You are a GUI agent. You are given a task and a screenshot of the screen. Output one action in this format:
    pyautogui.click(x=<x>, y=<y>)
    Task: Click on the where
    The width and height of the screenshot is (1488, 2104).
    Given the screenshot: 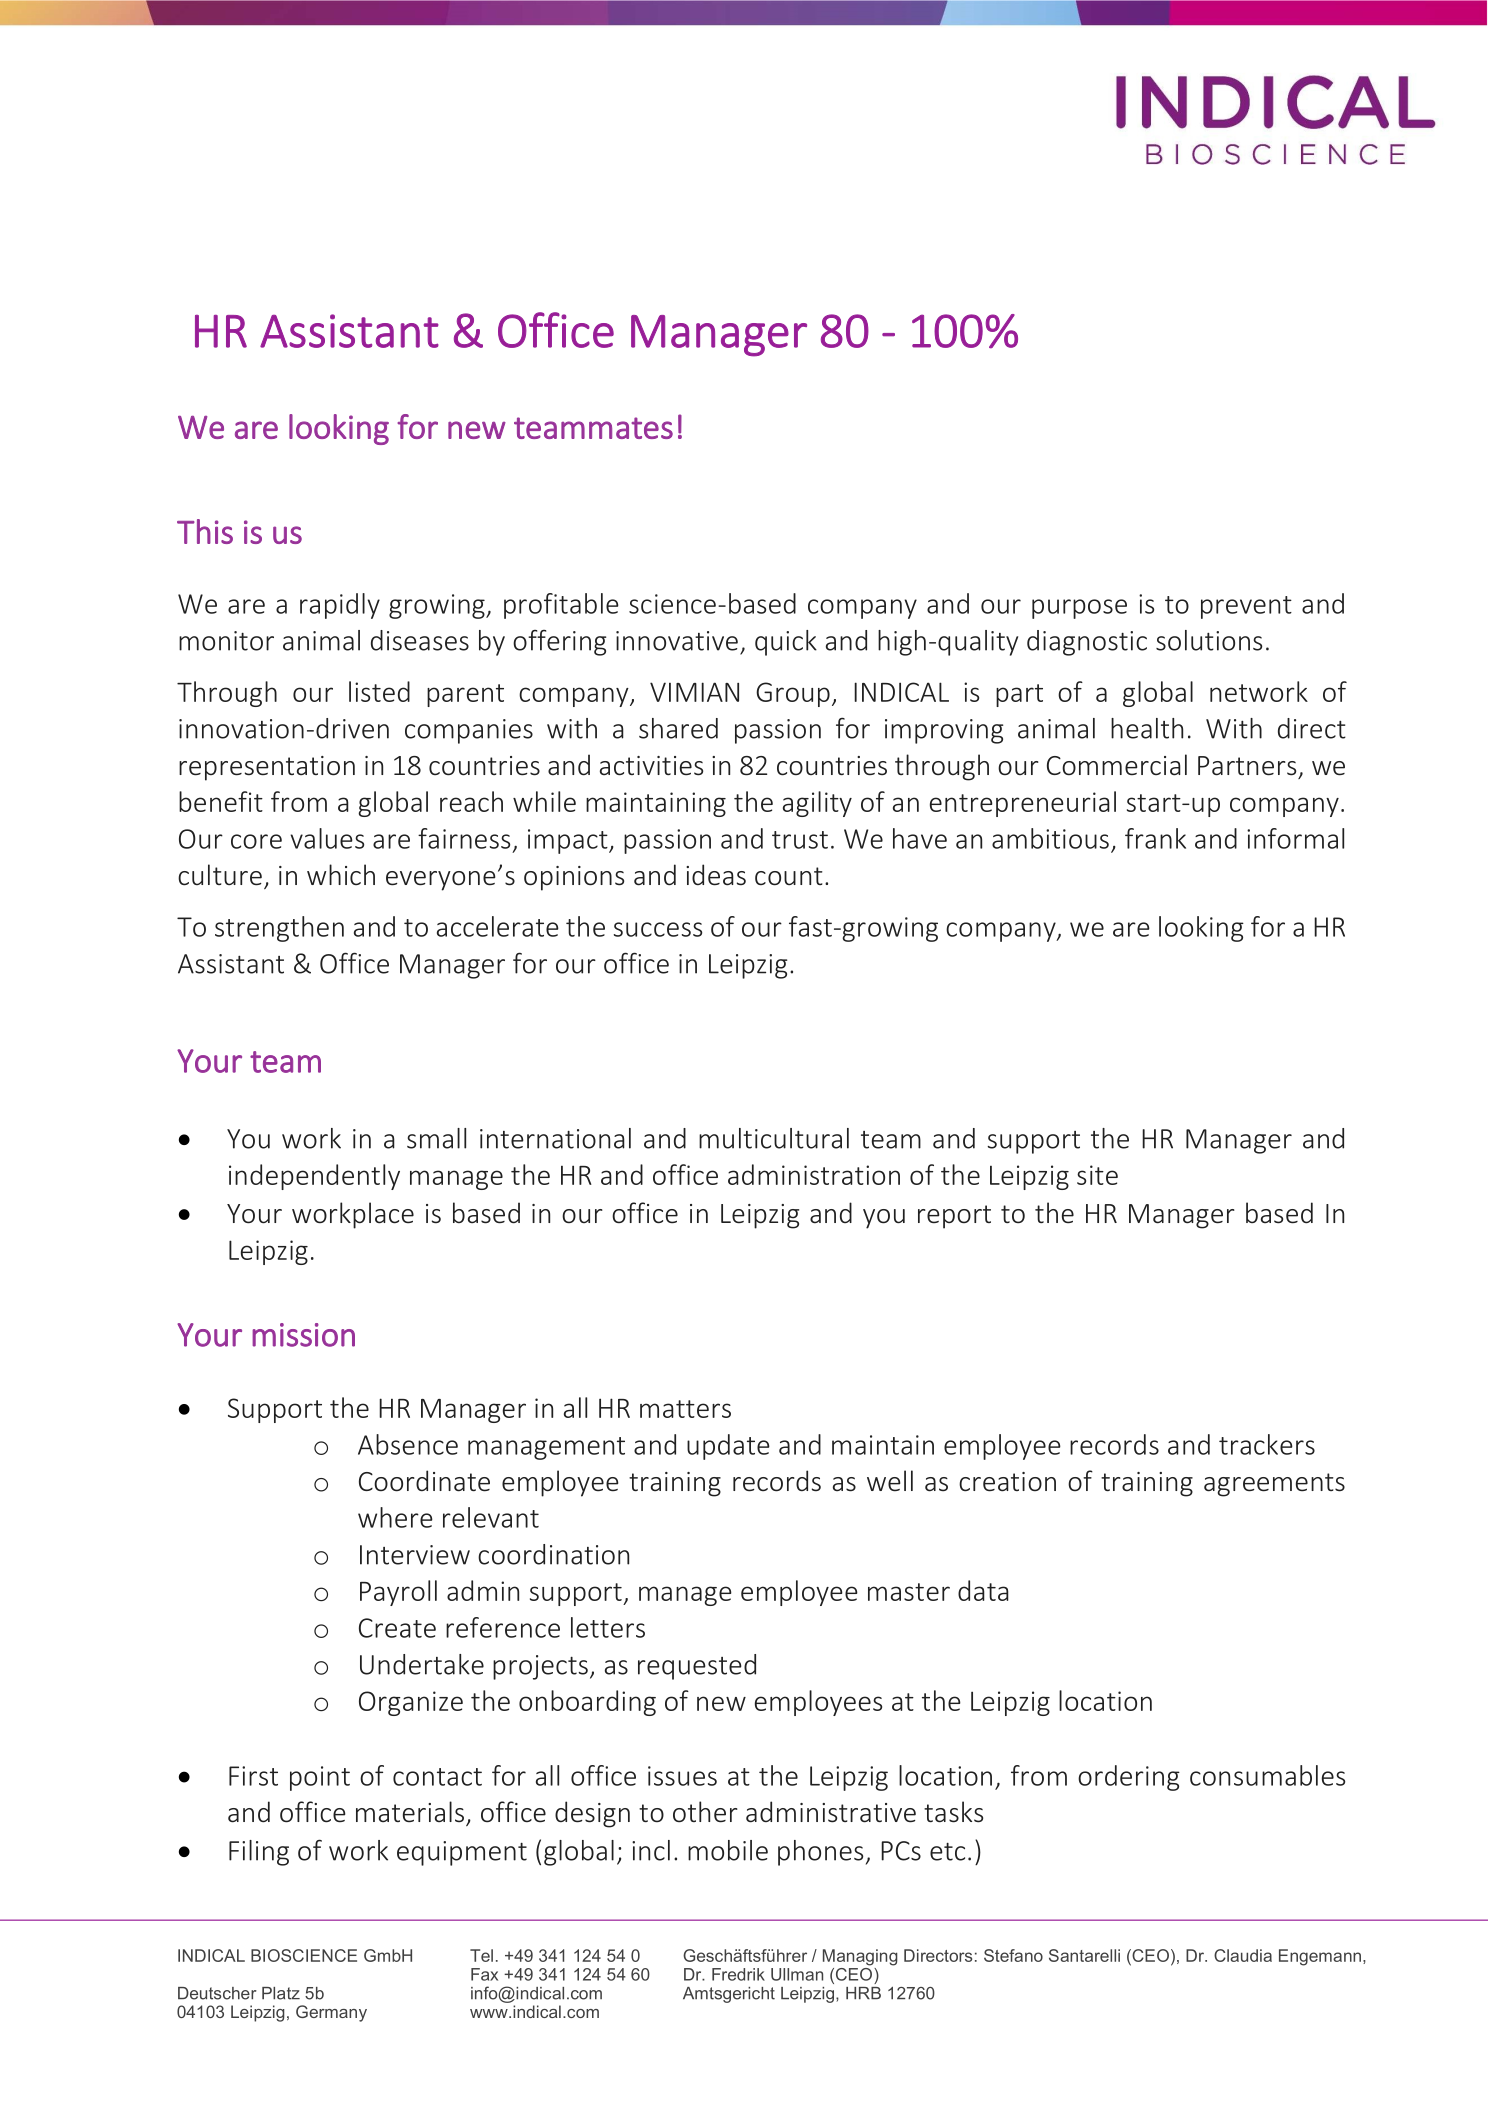 What is the action you would take?
    pyautogui.click(x=395, y=1517)
